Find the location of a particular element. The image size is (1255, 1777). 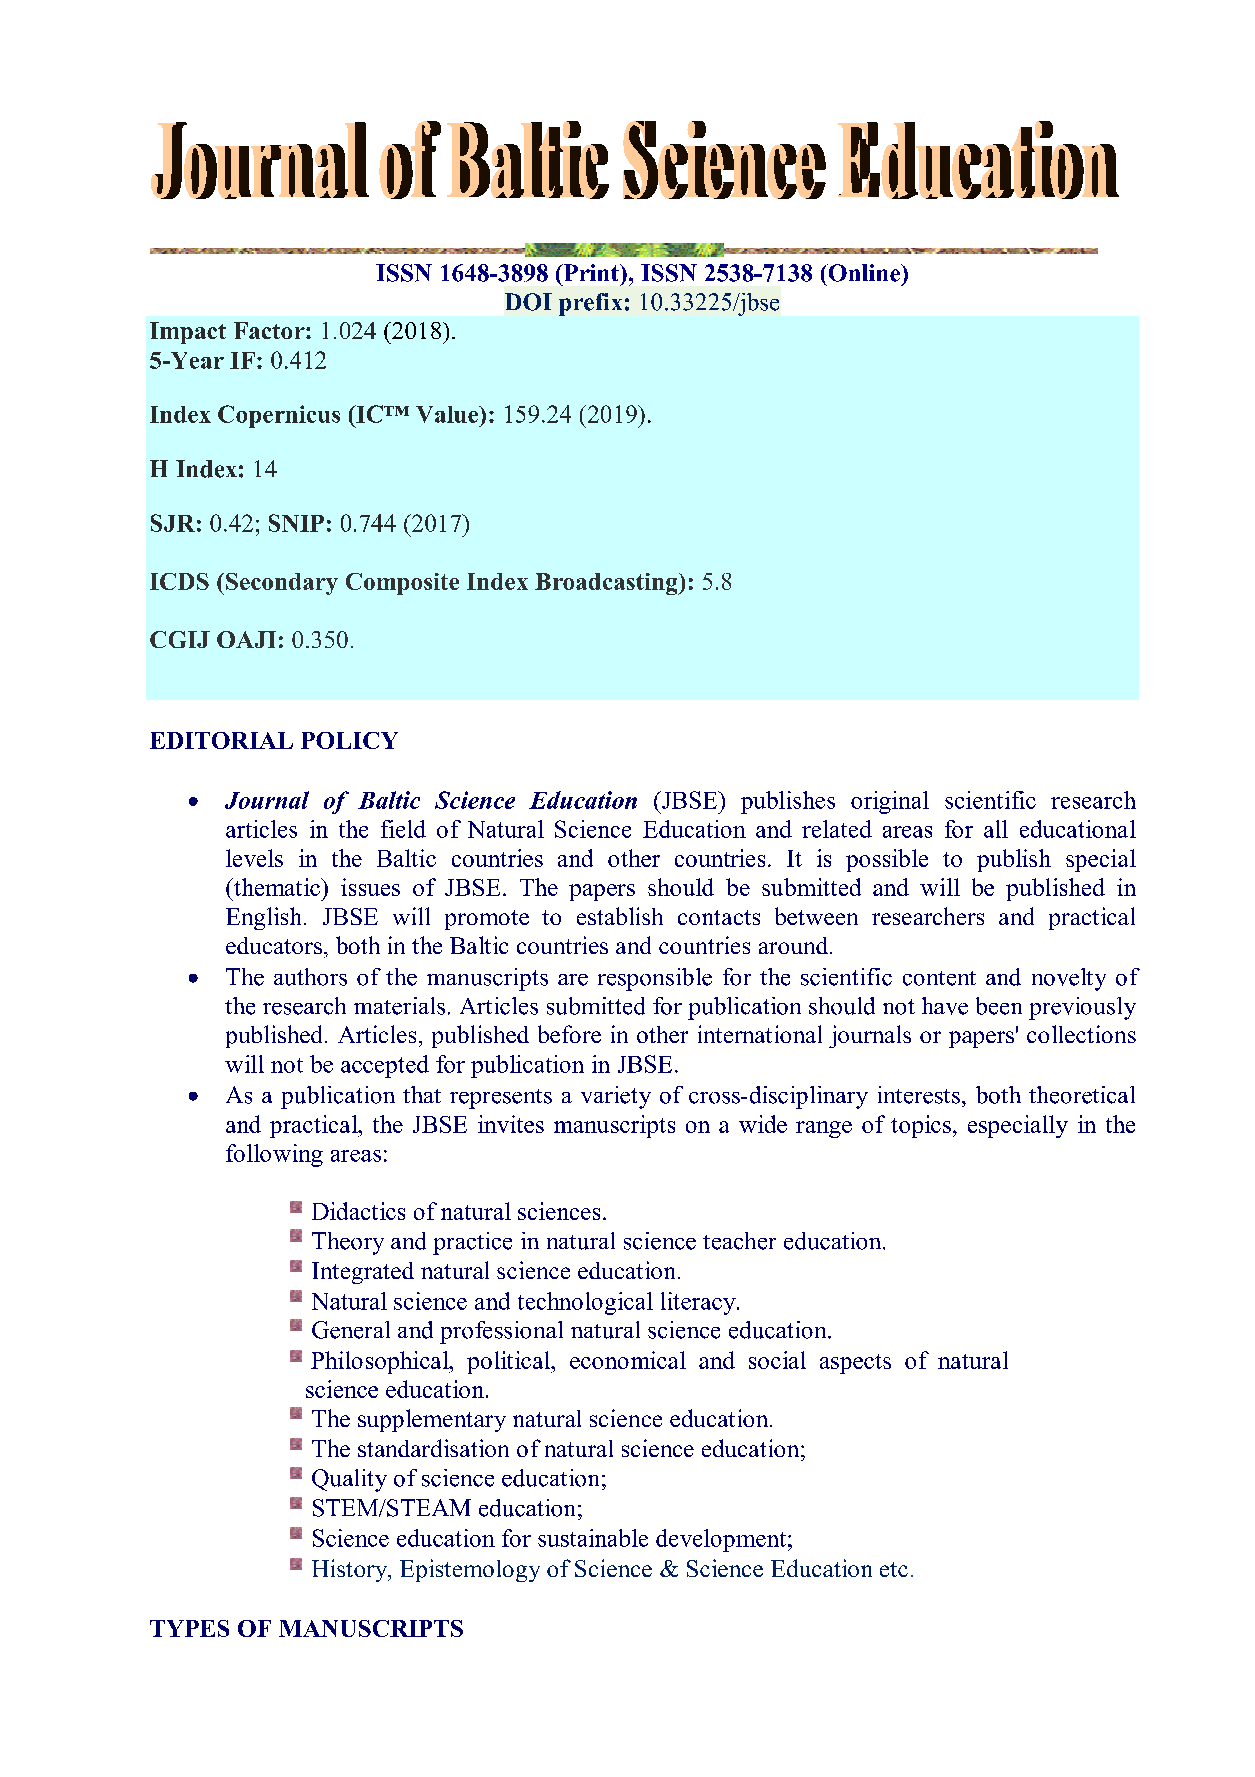

educators is located at coordinates (274, 945).
